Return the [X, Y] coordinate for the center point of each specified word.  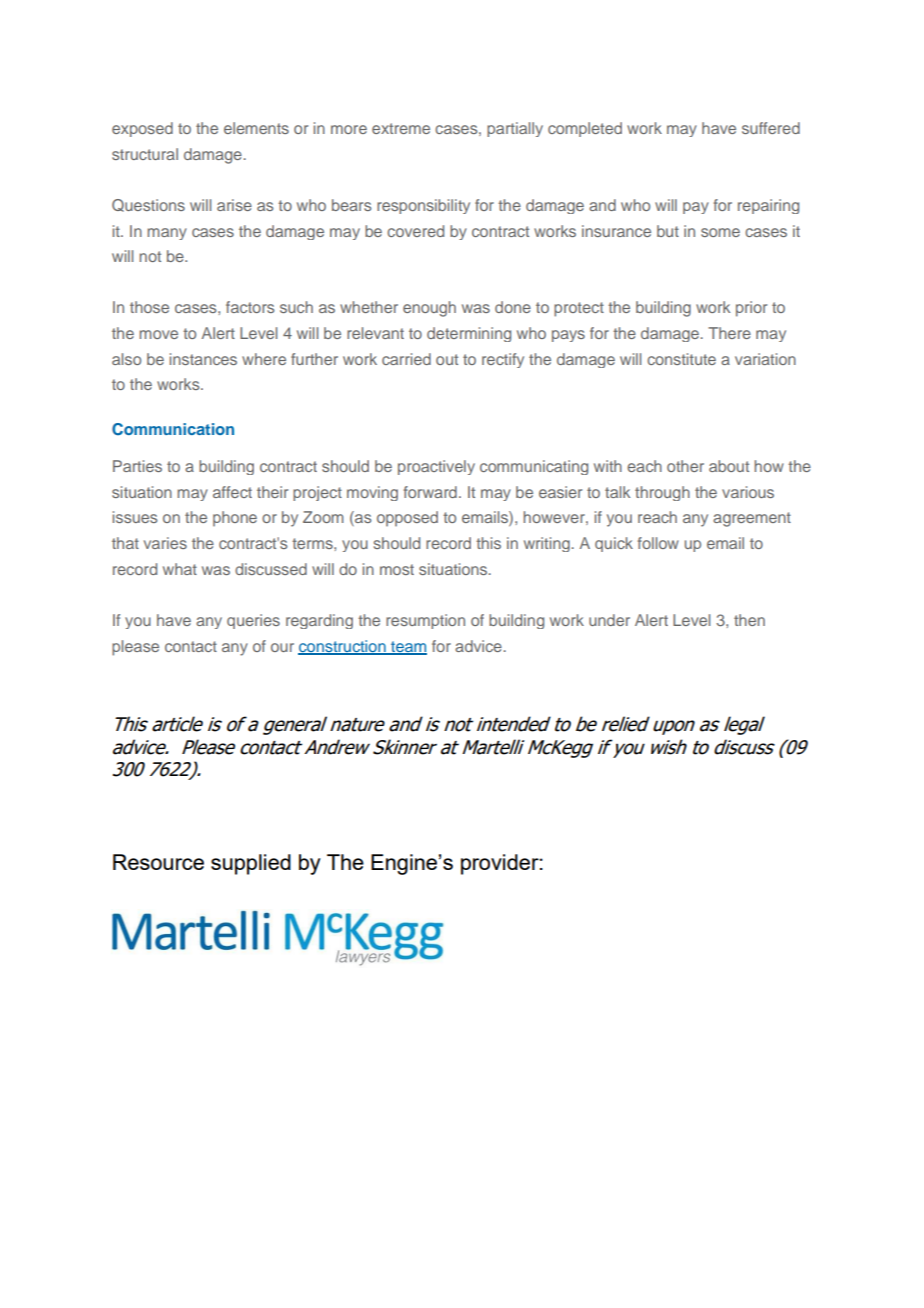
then [749, 620]
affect [232, 492]
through [662, 493]
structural [145, 154]
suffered [771, 128]
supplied [251, 864]
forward [430, 492]
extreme [401, 128]
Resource [158, 862]
